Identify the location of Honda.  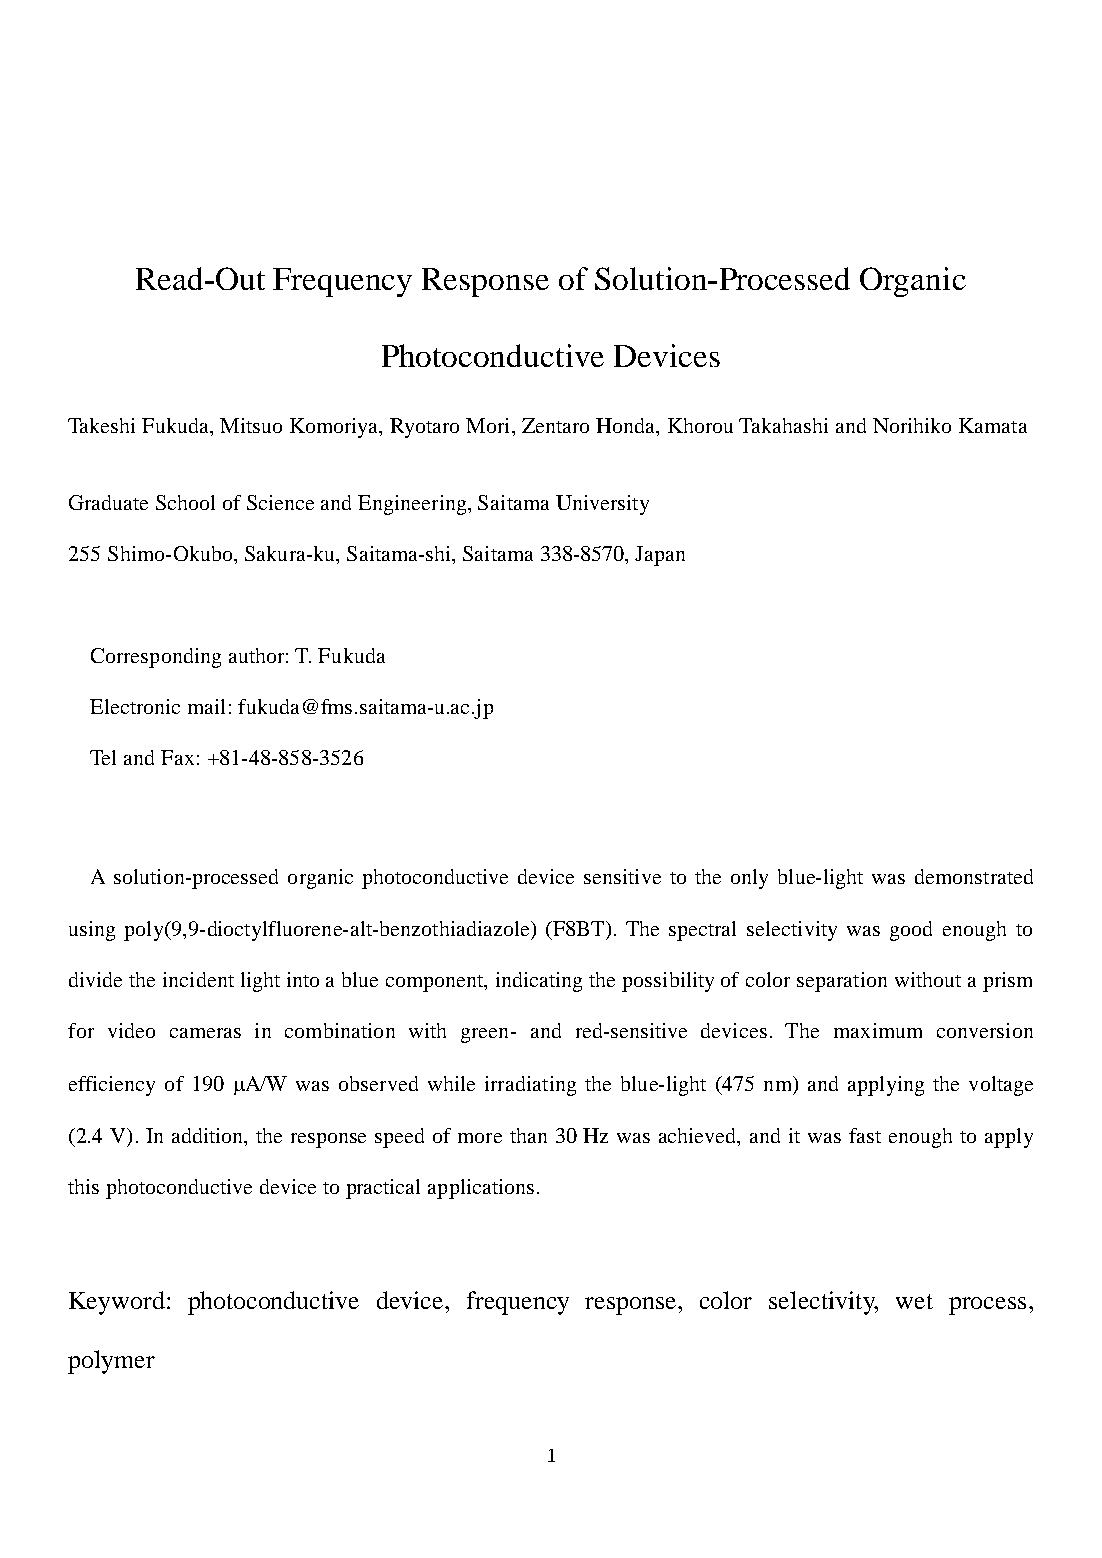
(627, 427).
